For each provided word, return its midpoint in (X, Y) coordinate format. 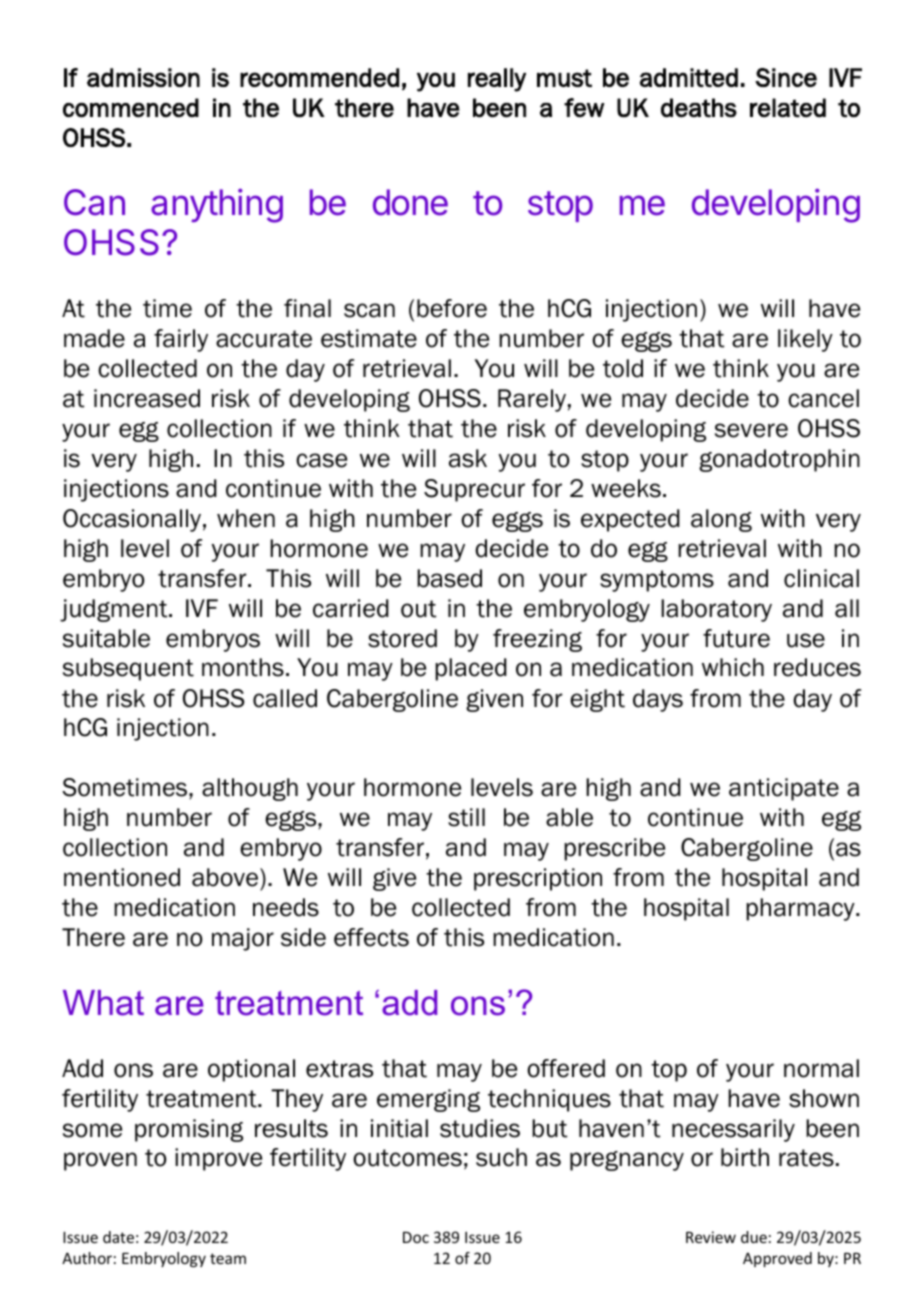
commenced (131, 108)
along (721, 520)
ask (468, 458)
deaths (699, 108)
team (228, 1258)
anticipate (784, 789)
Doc (416, 1237)
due (754, 1237)
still (466, 817)
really (497, 80)
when (246, 518)
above (226, 879)
